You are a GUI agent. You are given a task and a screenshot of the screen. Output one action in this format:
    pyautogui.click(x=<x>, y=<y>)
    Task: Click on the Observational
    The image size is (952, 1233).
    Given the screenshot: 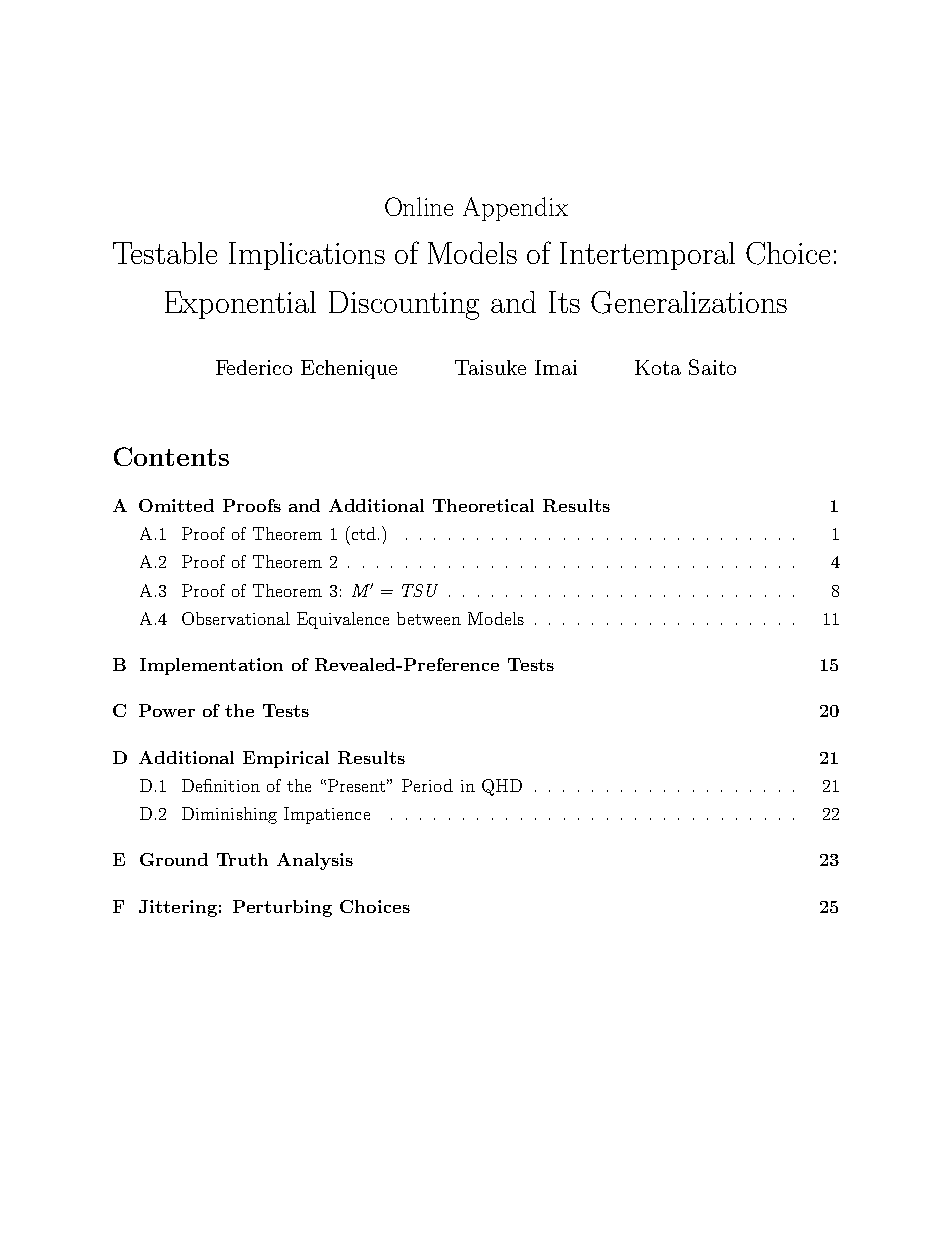 What is the action you would take?
    pyautogui.click(x=236, y=618)
